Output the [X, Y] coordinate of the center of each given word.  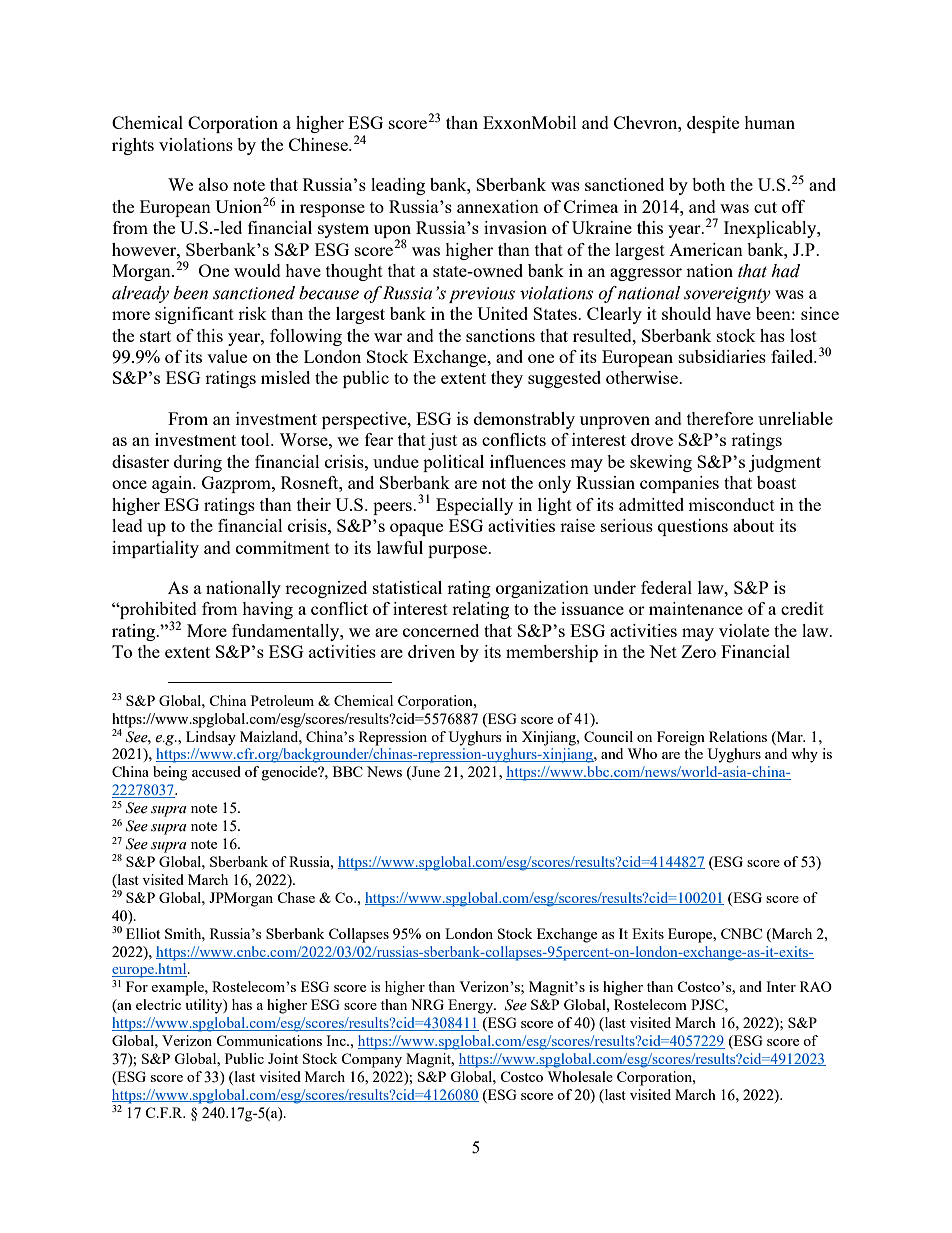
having [267, 610]
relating [480, 610]
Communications [269, 1040]
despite [713, 124]
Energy [472, 1006]
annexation [498, 206]
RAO [816, 986]
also [213, 184]
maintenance [696, 608]
